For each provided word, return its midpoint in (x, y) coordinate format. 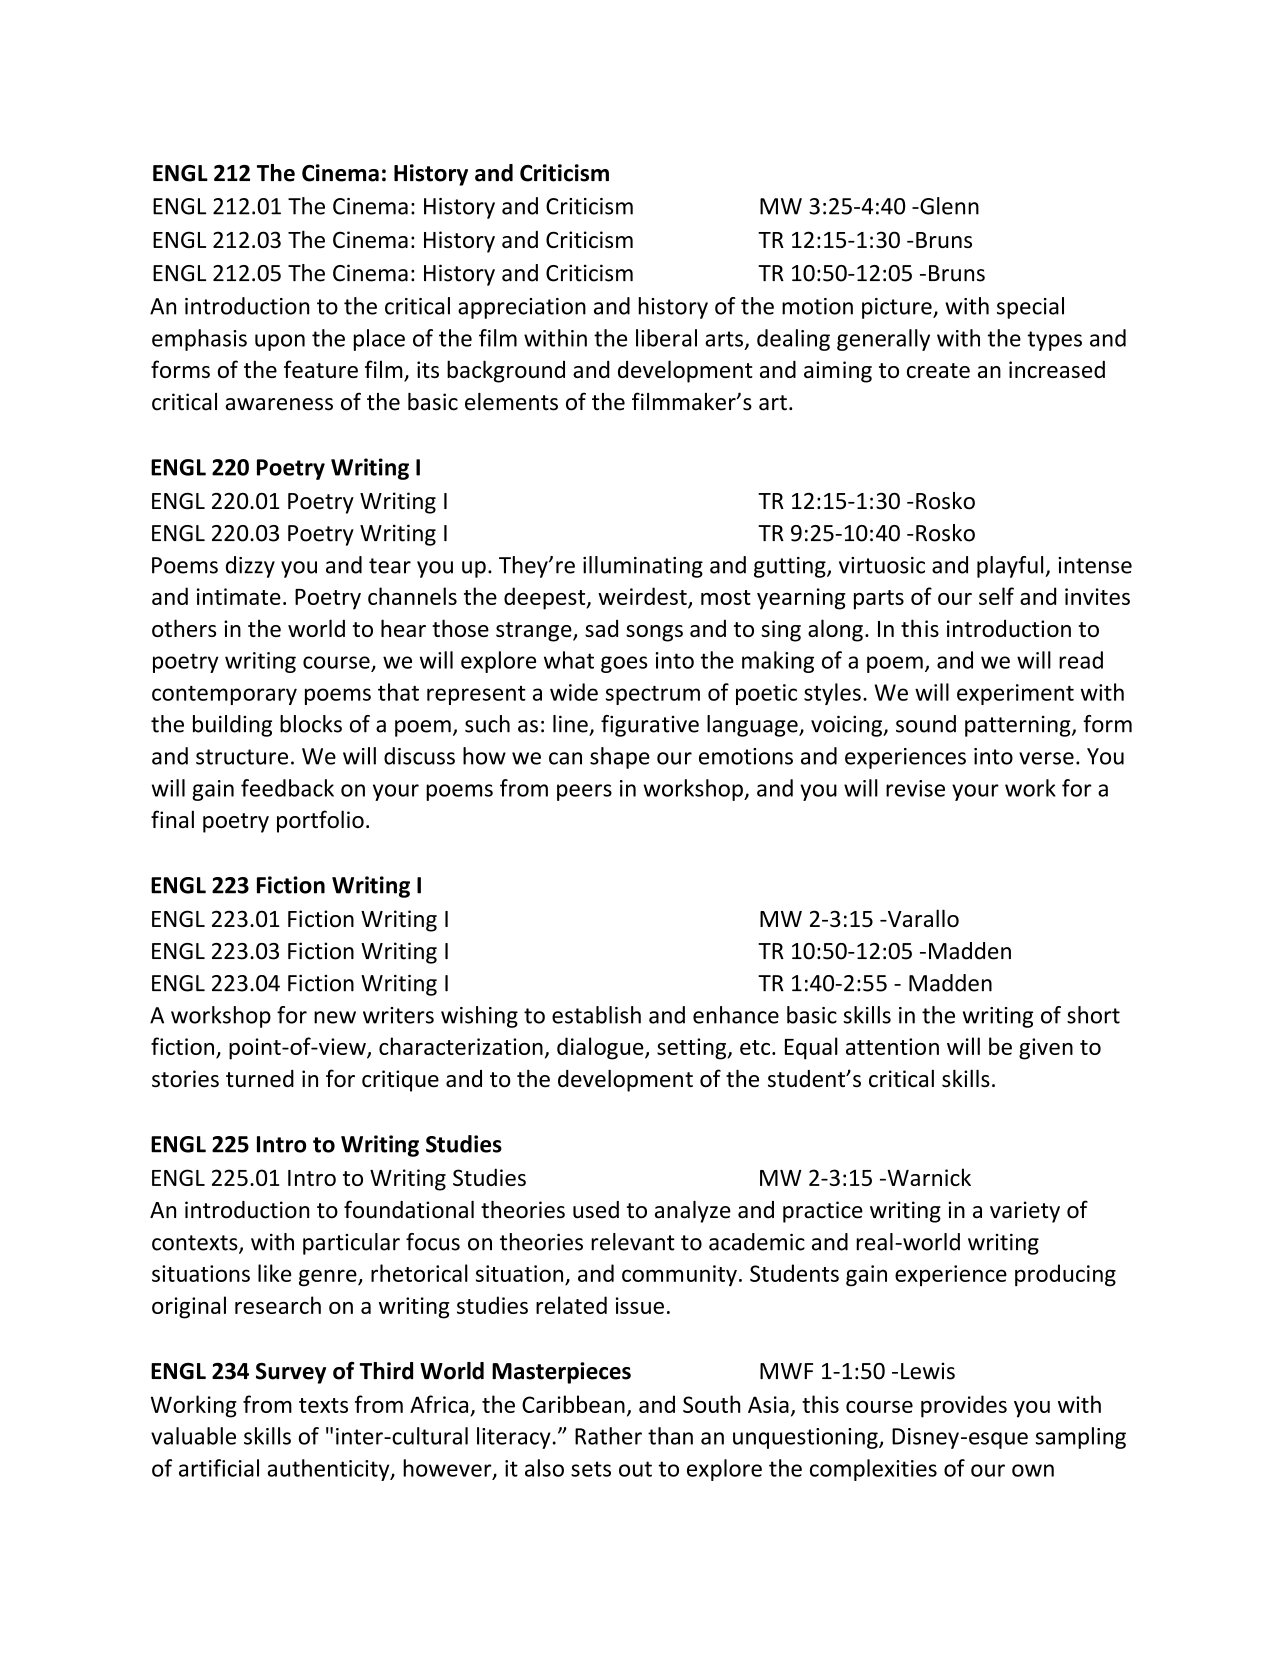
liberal (666, 338)
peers (584, 792)
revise (915, 788)
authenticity (329, 1470)
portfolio (320, 821)
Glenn (948, 206)
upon (280, 342)
